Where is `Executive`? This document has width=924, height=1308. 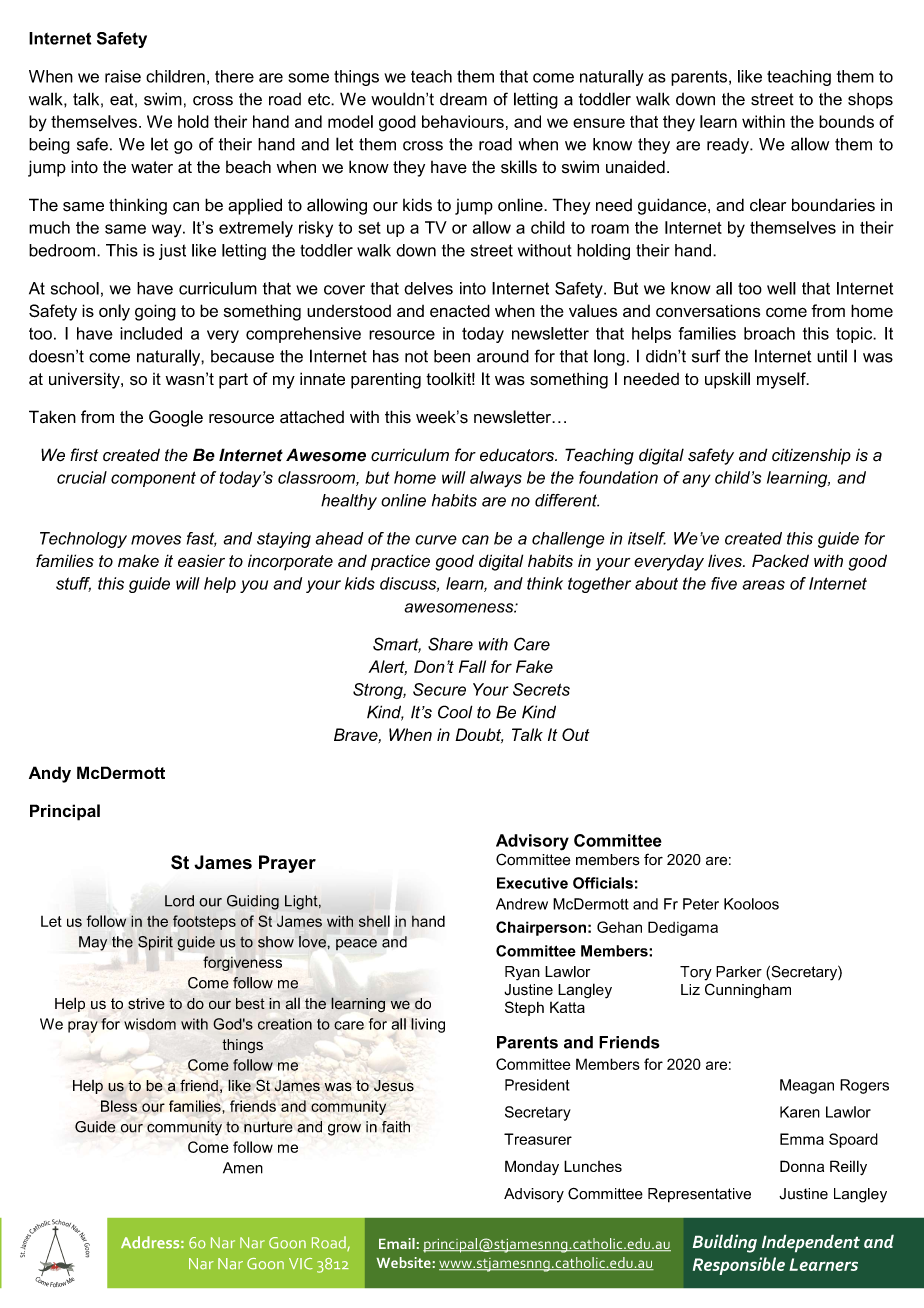
Executive is located at coordinates (532, 883).
